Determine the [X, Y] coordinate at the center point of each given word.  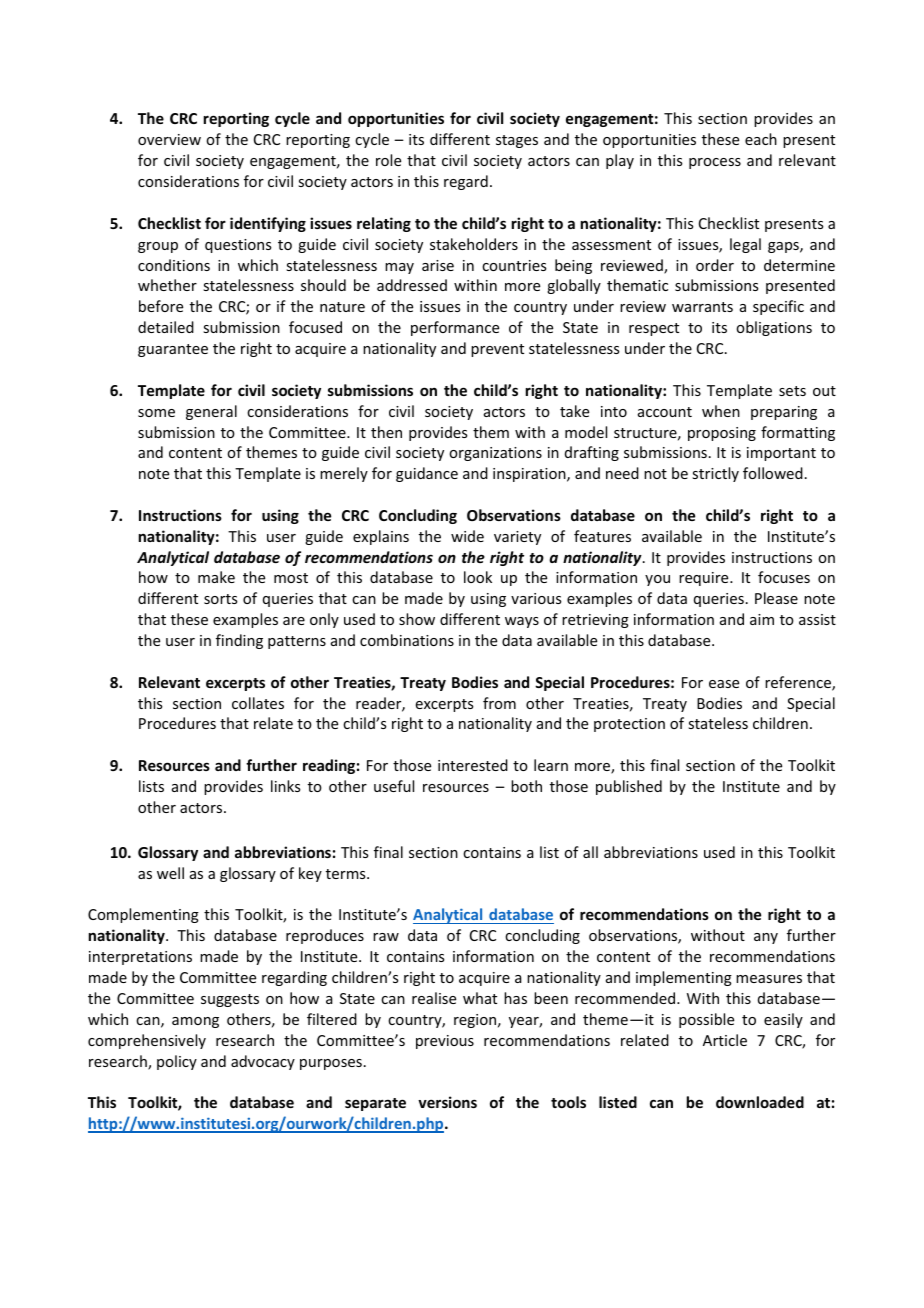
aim [762, 619]
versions [447, 1102]
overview [169, 139]
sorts [220, 599]
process [715, 163]
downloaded [760, 1102]
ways [522, 622]
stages [517, 141]
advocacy [263, 1062]
